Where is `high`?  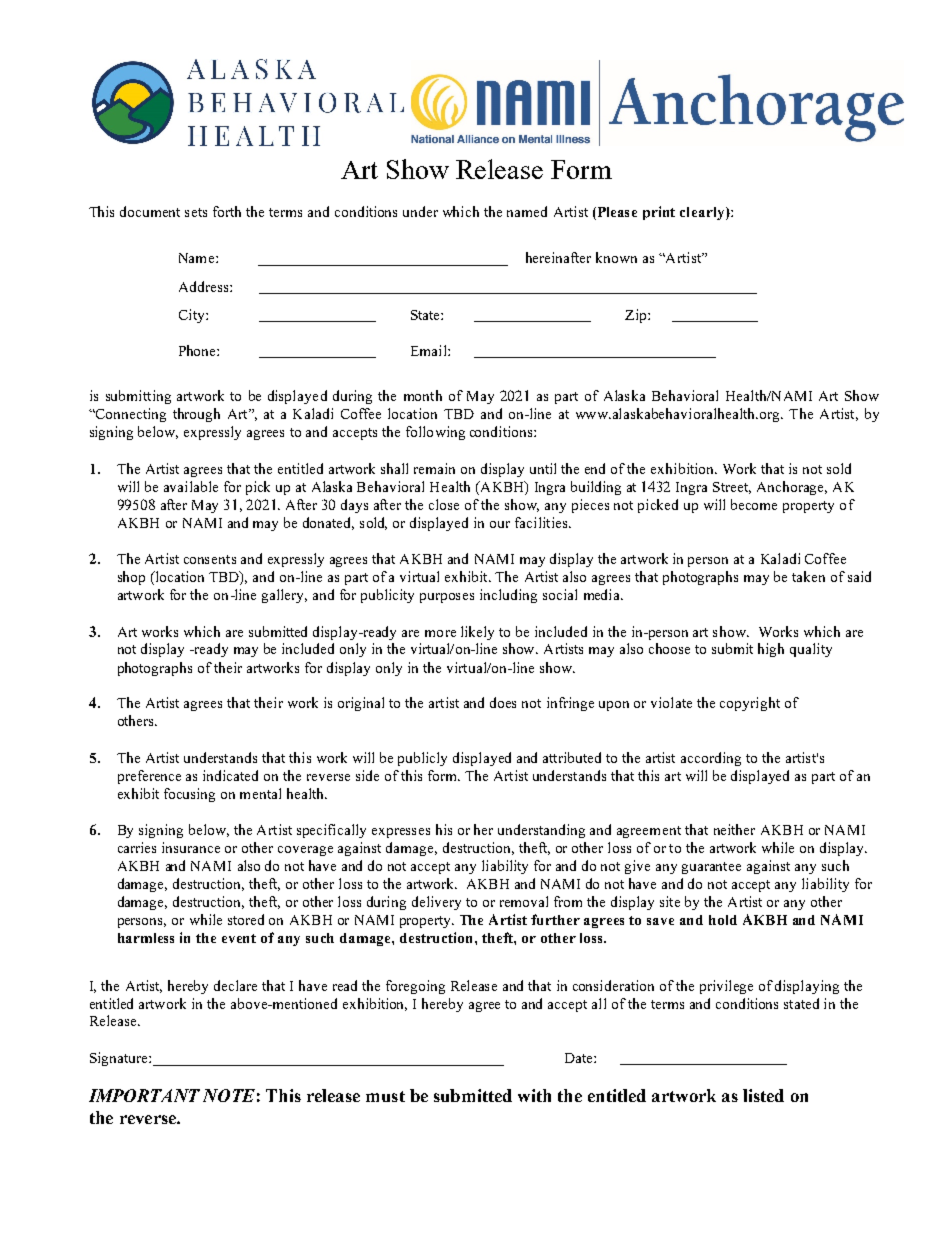
high is located at coordinates (771, 650).
